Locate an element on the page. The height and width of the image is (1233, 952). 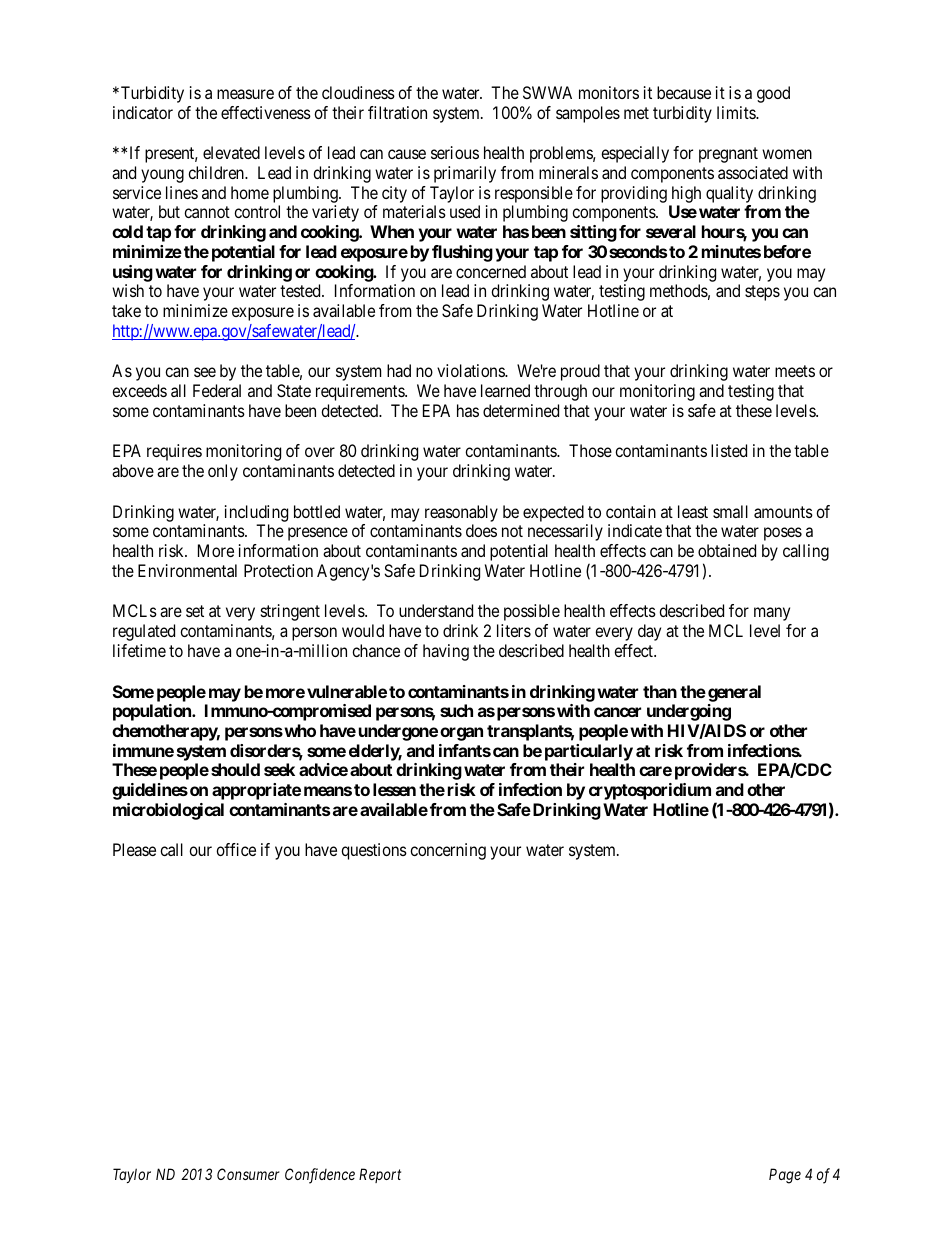
serious is located at coordinates (455, 152).
